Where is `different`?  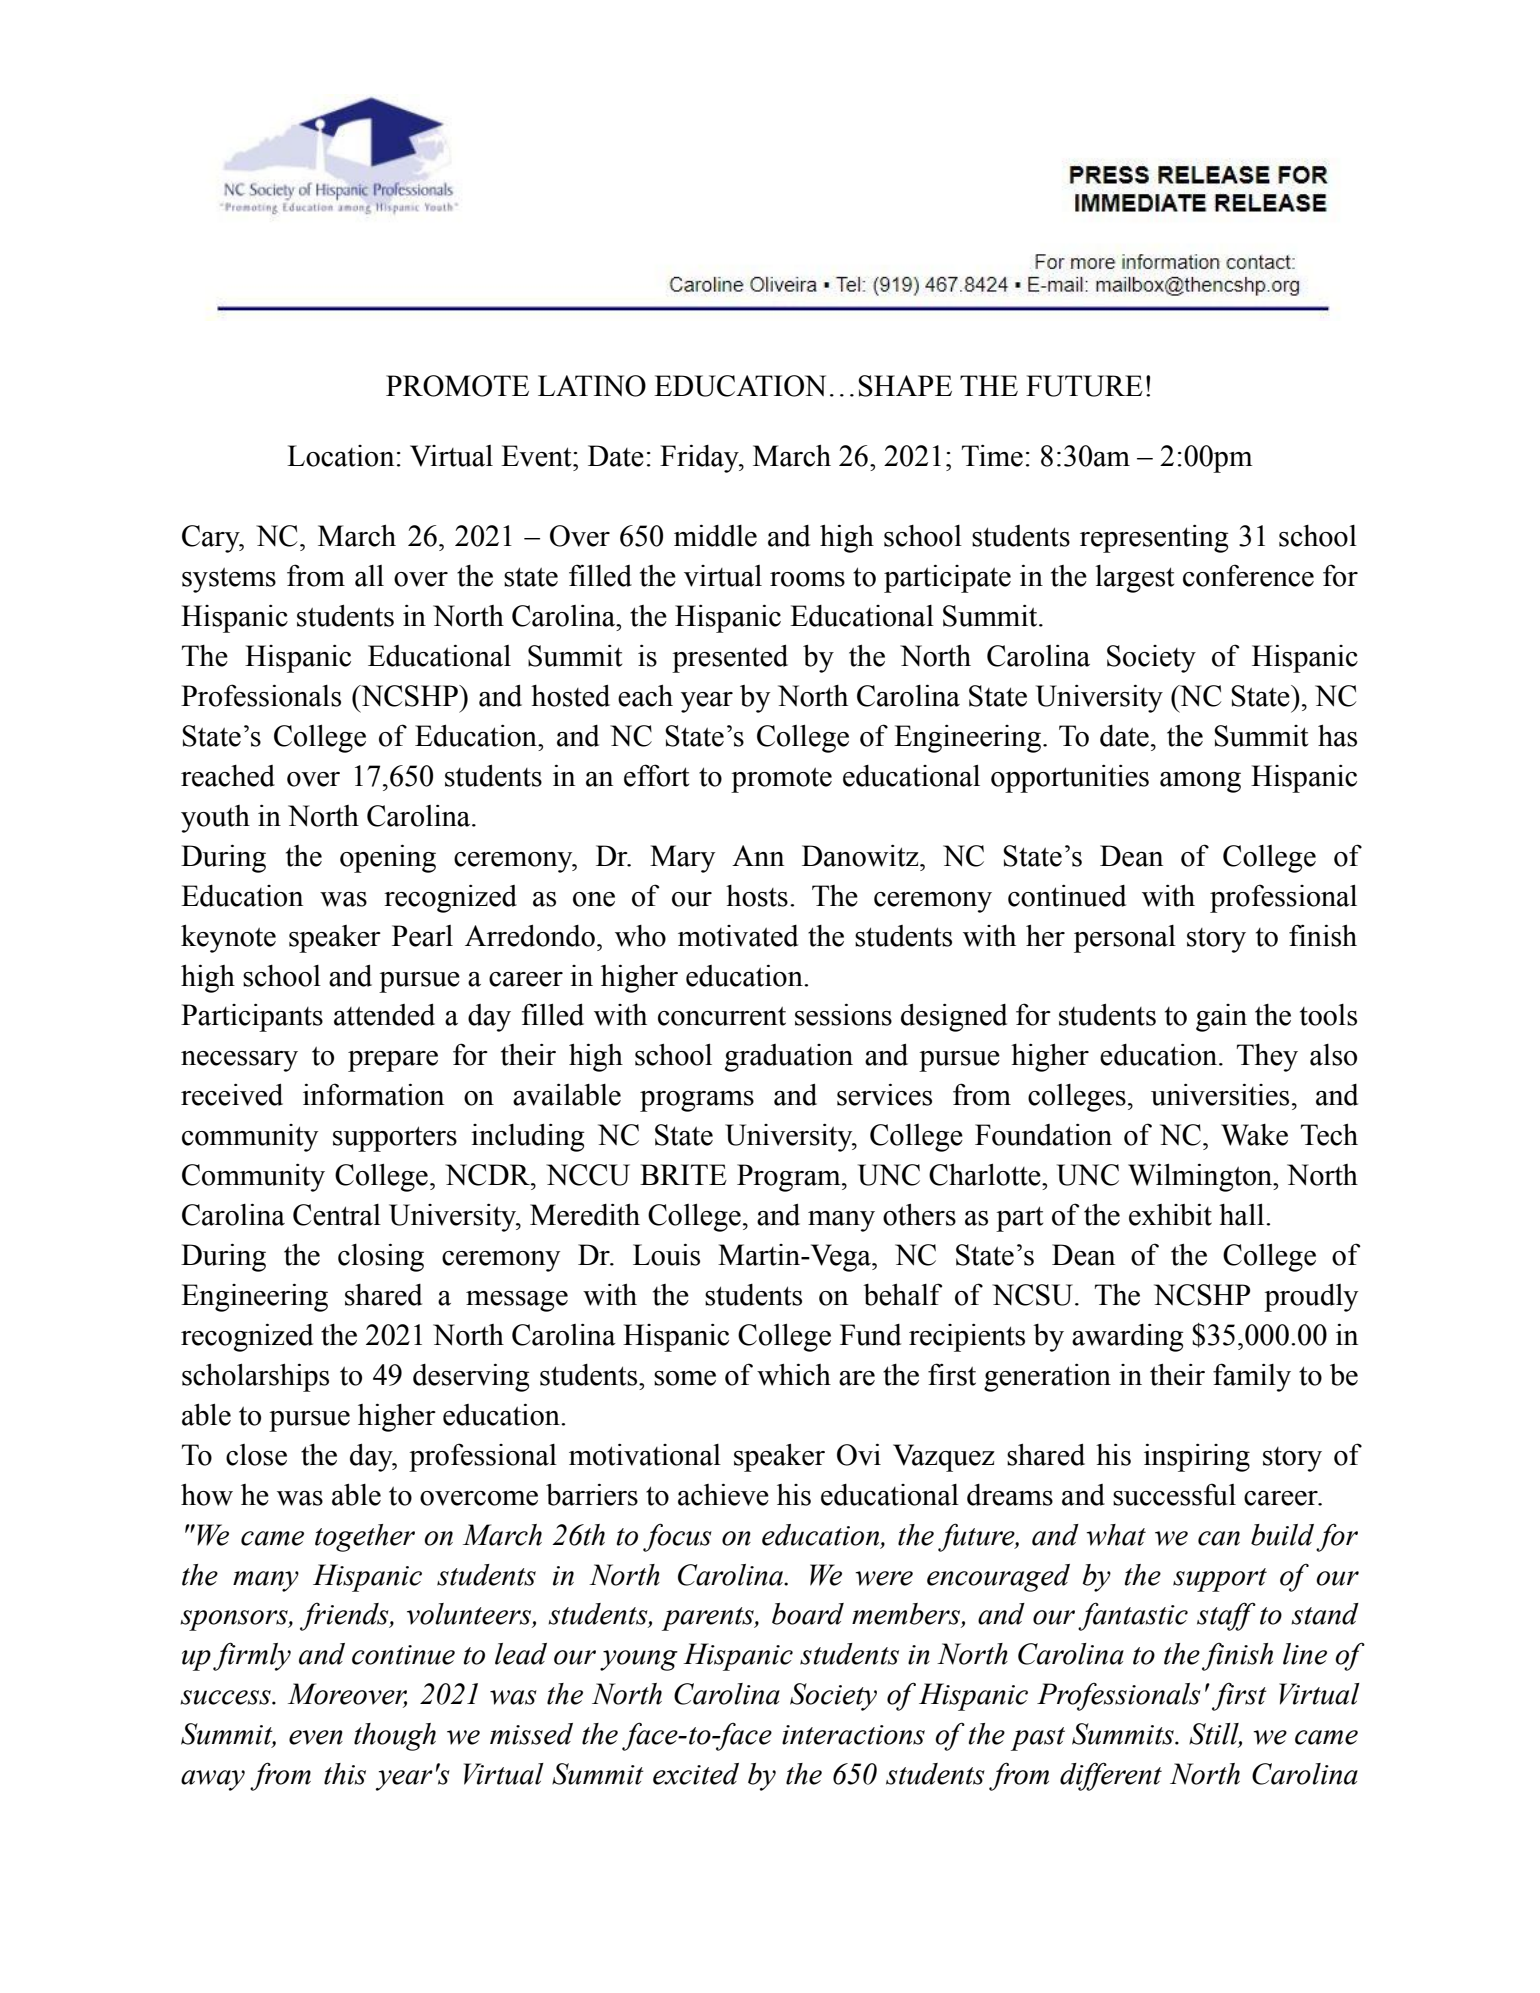
different is located at coordinates (1111, 1776).
